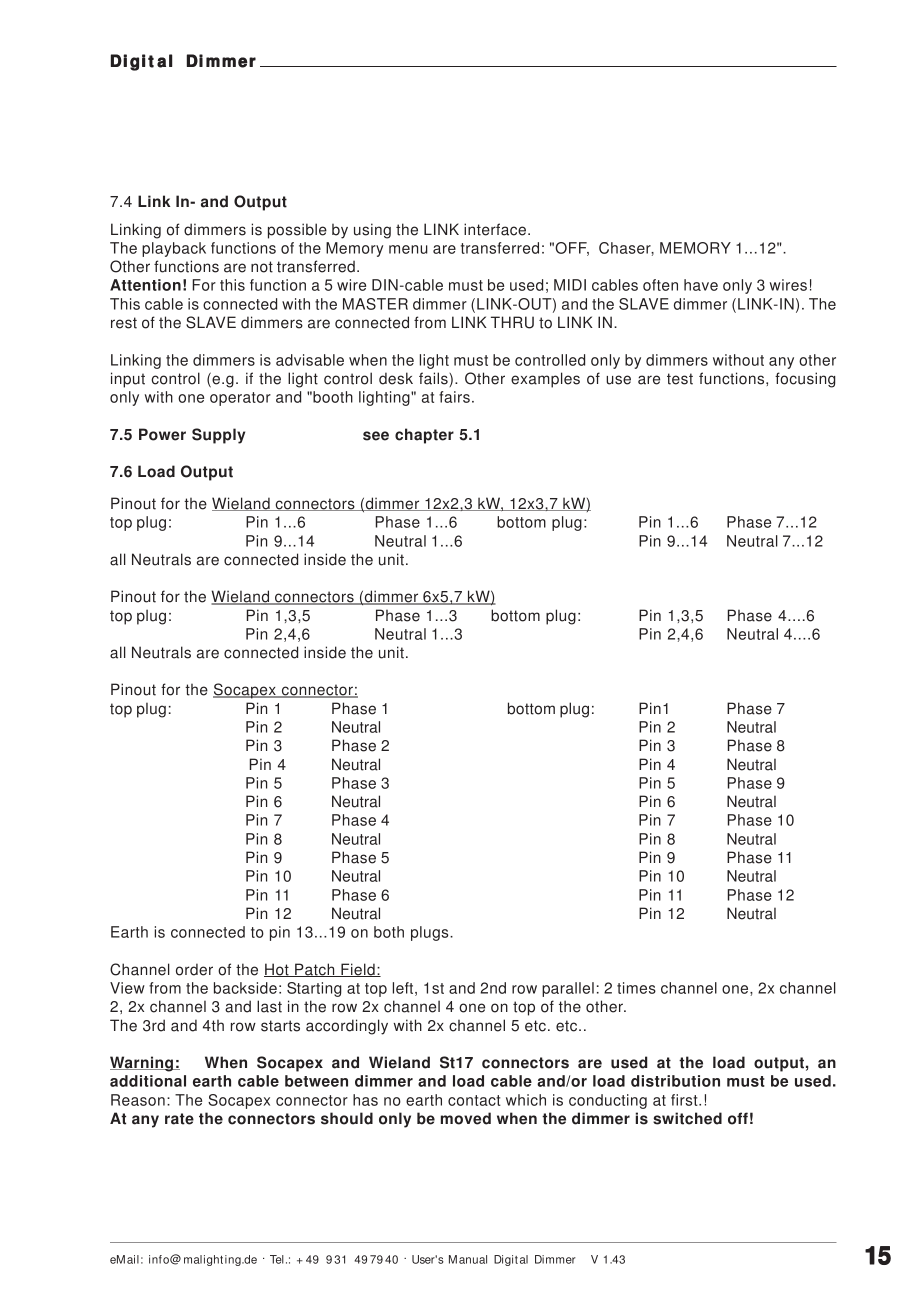 Image resolution: width=924 pixels, height=1308 pixels. What do you see at coordinates (636, 988) in the screenshot?
I see `times` at bounding box center [636, 988].
